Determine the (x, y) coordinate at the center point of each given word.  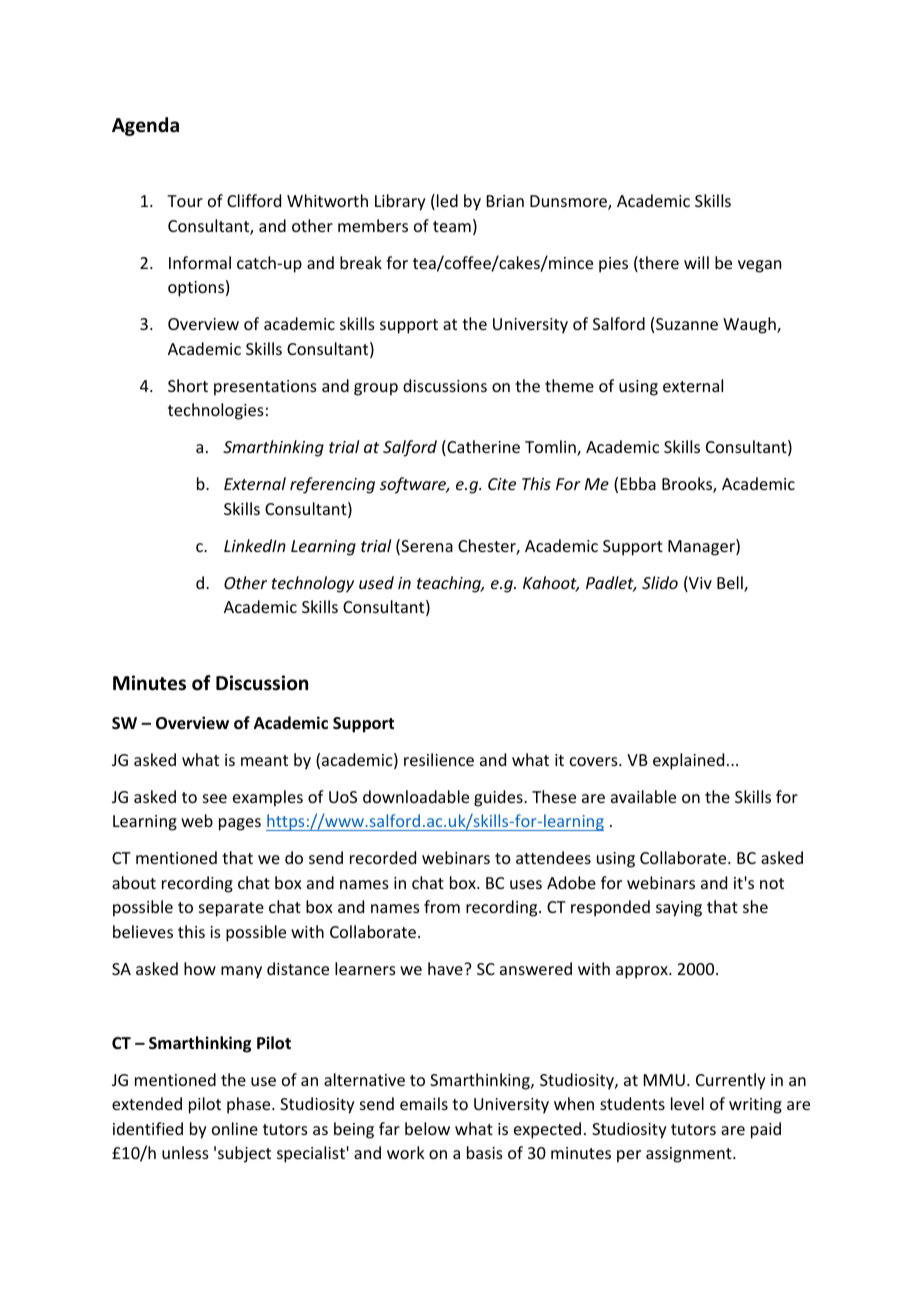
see (215, 798)
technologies (216, 411)
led (447, 200)
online (235, 1128)
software (414, 485)
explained (688, 761)
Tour (185, 201)
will (696, 262)
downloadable (416, 796)
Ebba (638, 483)
